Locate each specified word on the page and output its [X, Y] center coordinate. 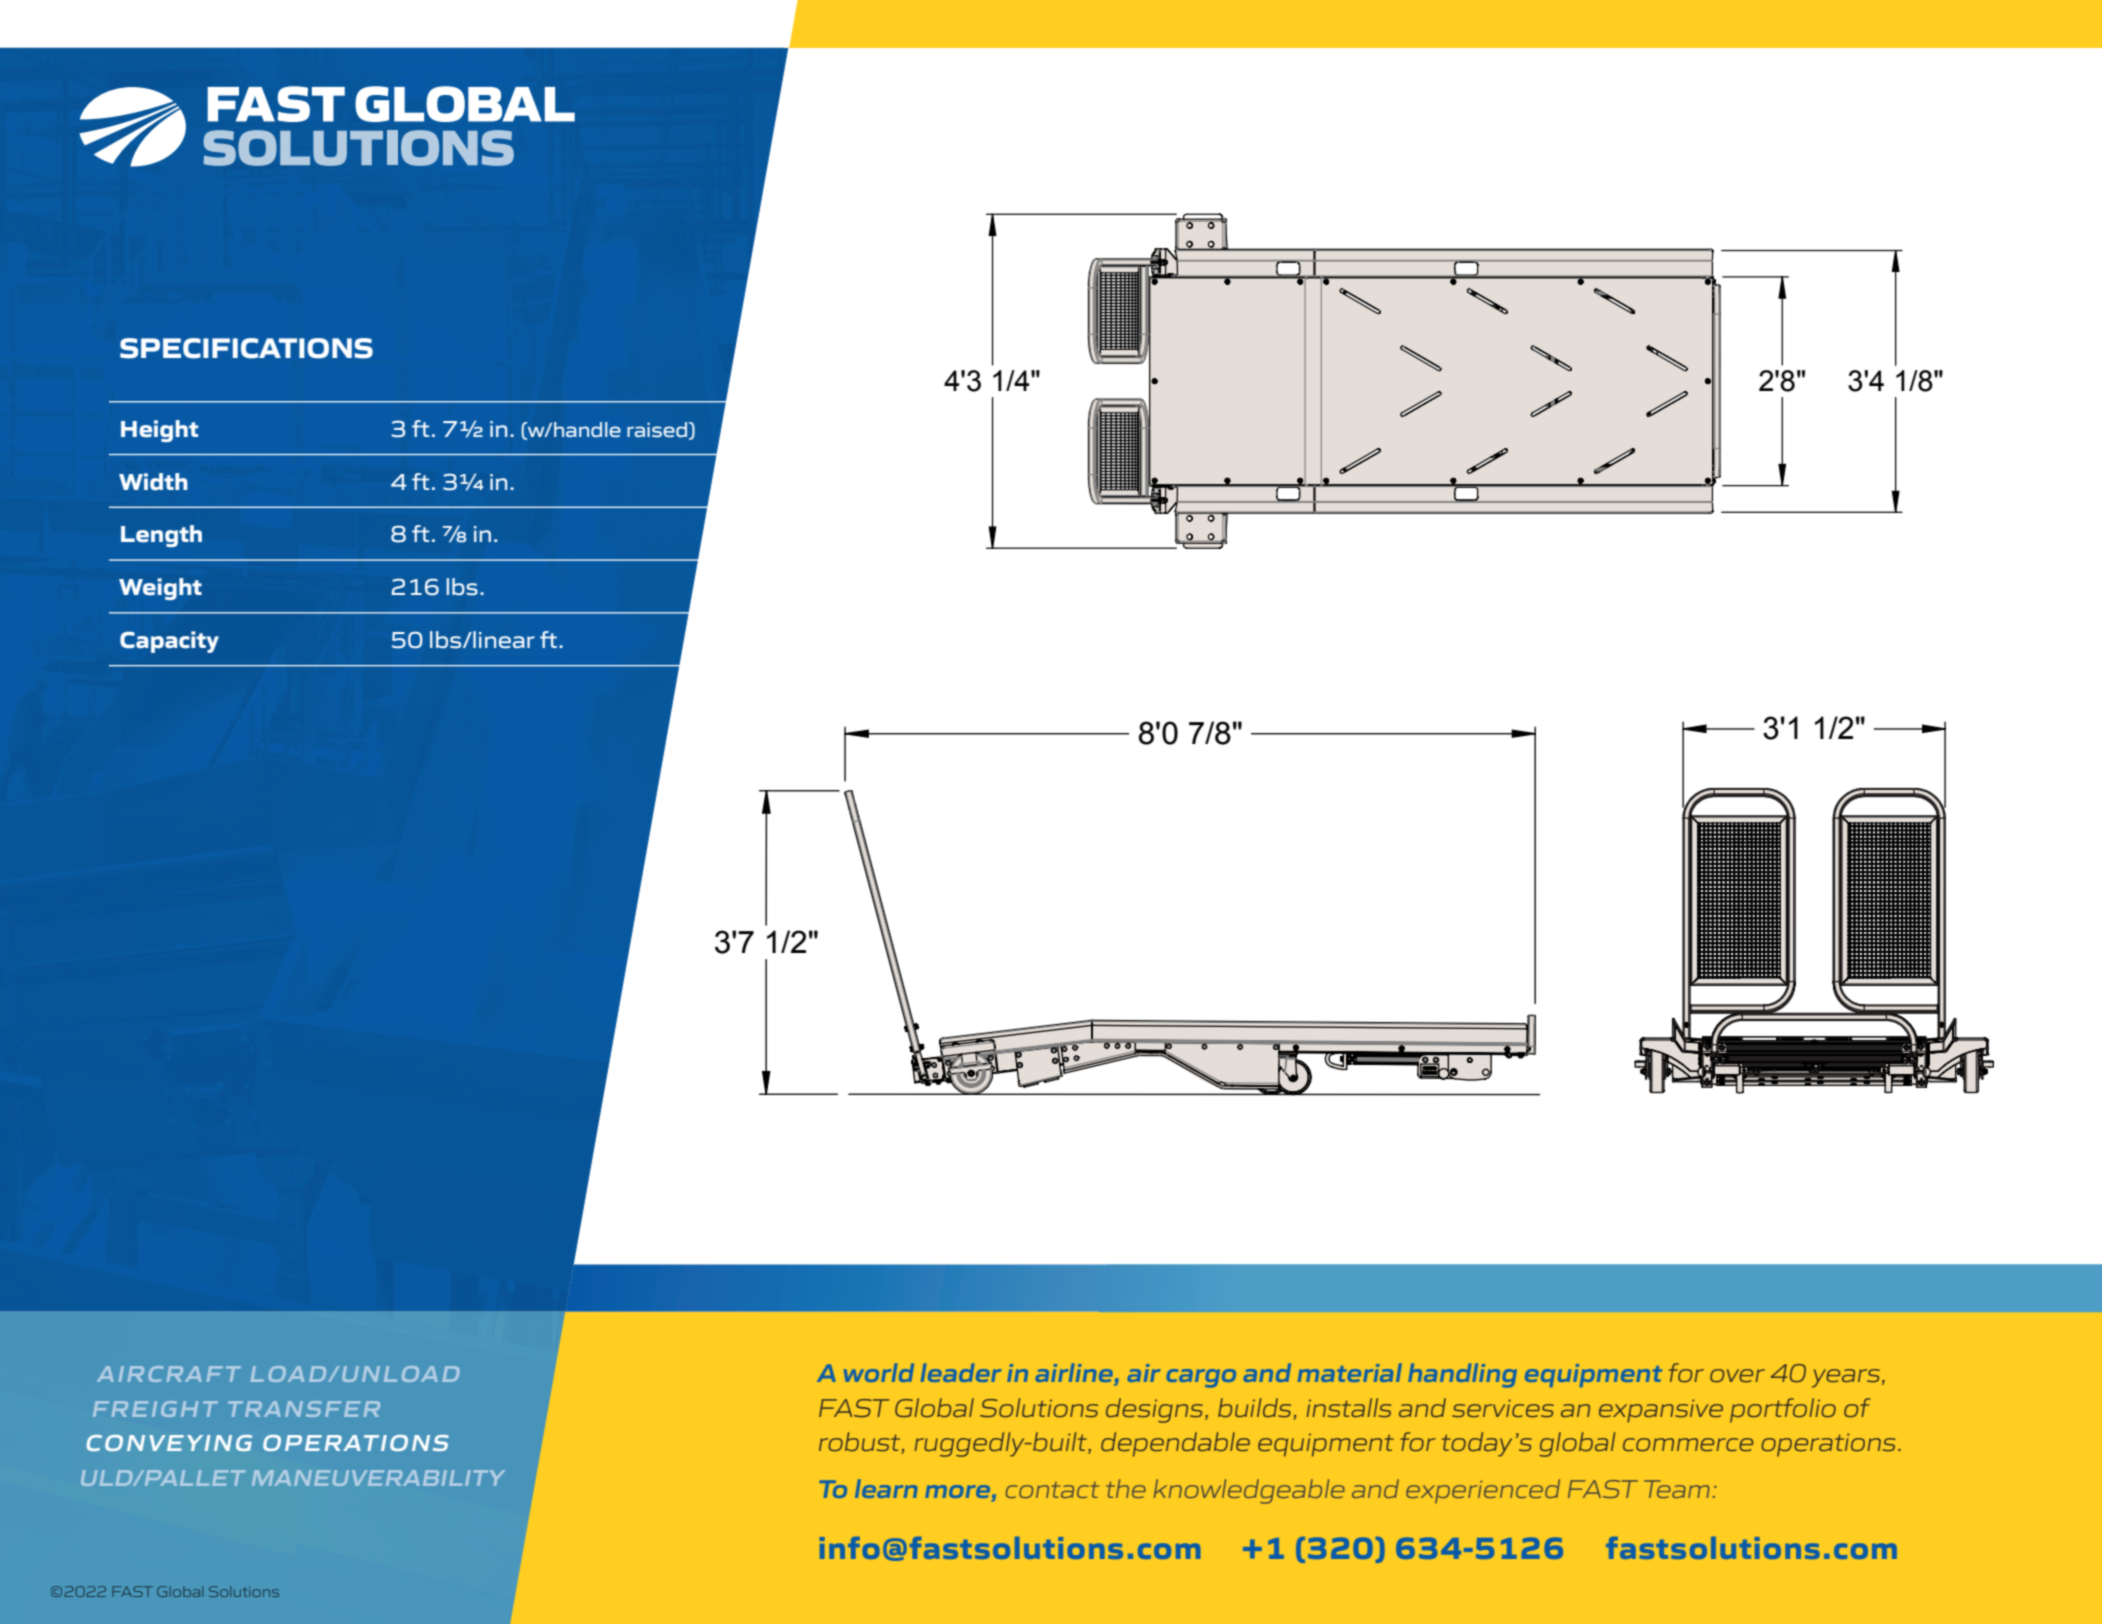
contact [1052, 1490]
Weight [160, 589]
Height [159, 431]
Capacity [169, 642]
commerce [1688, 1444]
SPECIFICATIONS [246, 348]
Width [153, 482]
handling [1462, 1375]
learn [886, 1488]
